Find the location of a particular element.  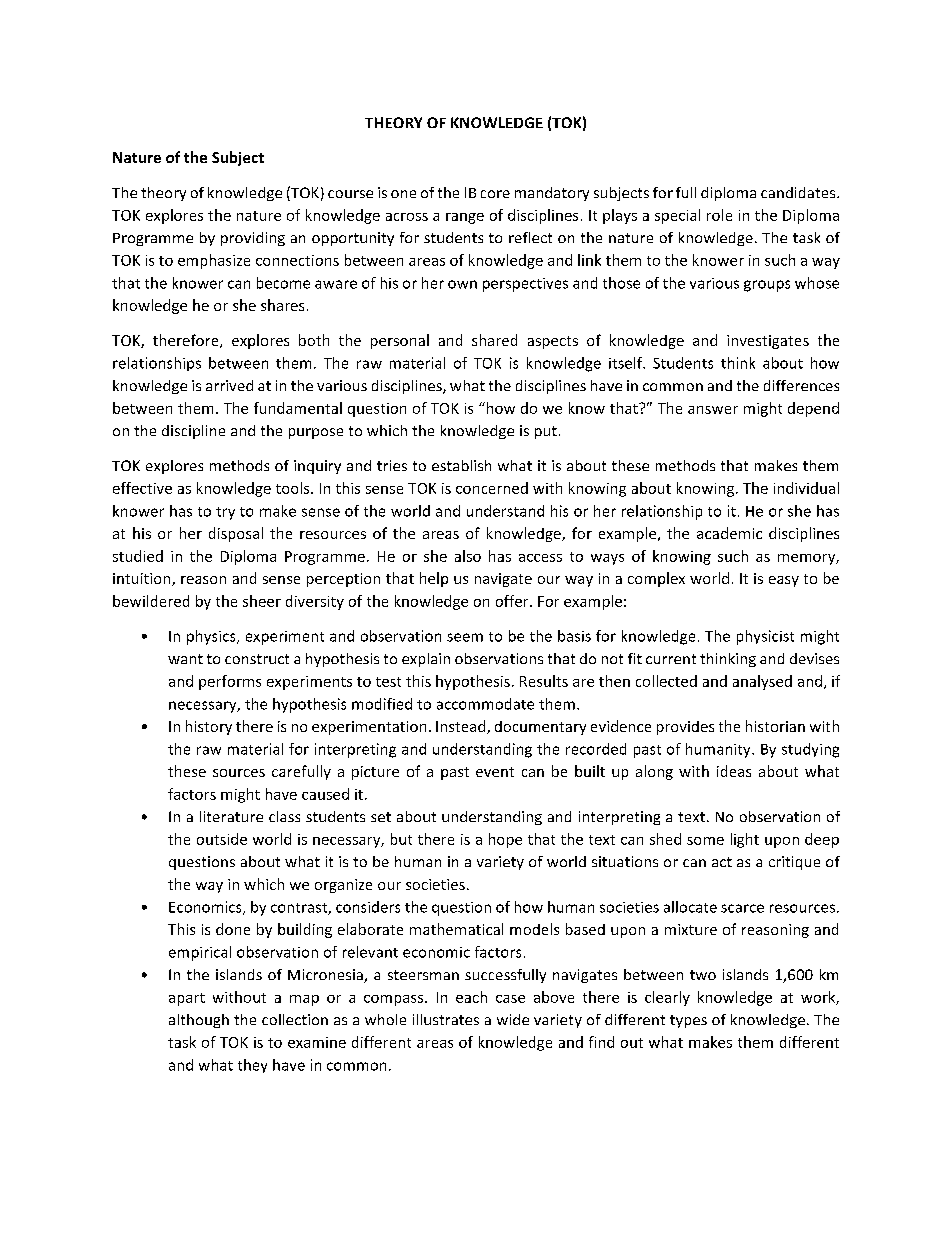

role is located at coordinates (719, 215).
